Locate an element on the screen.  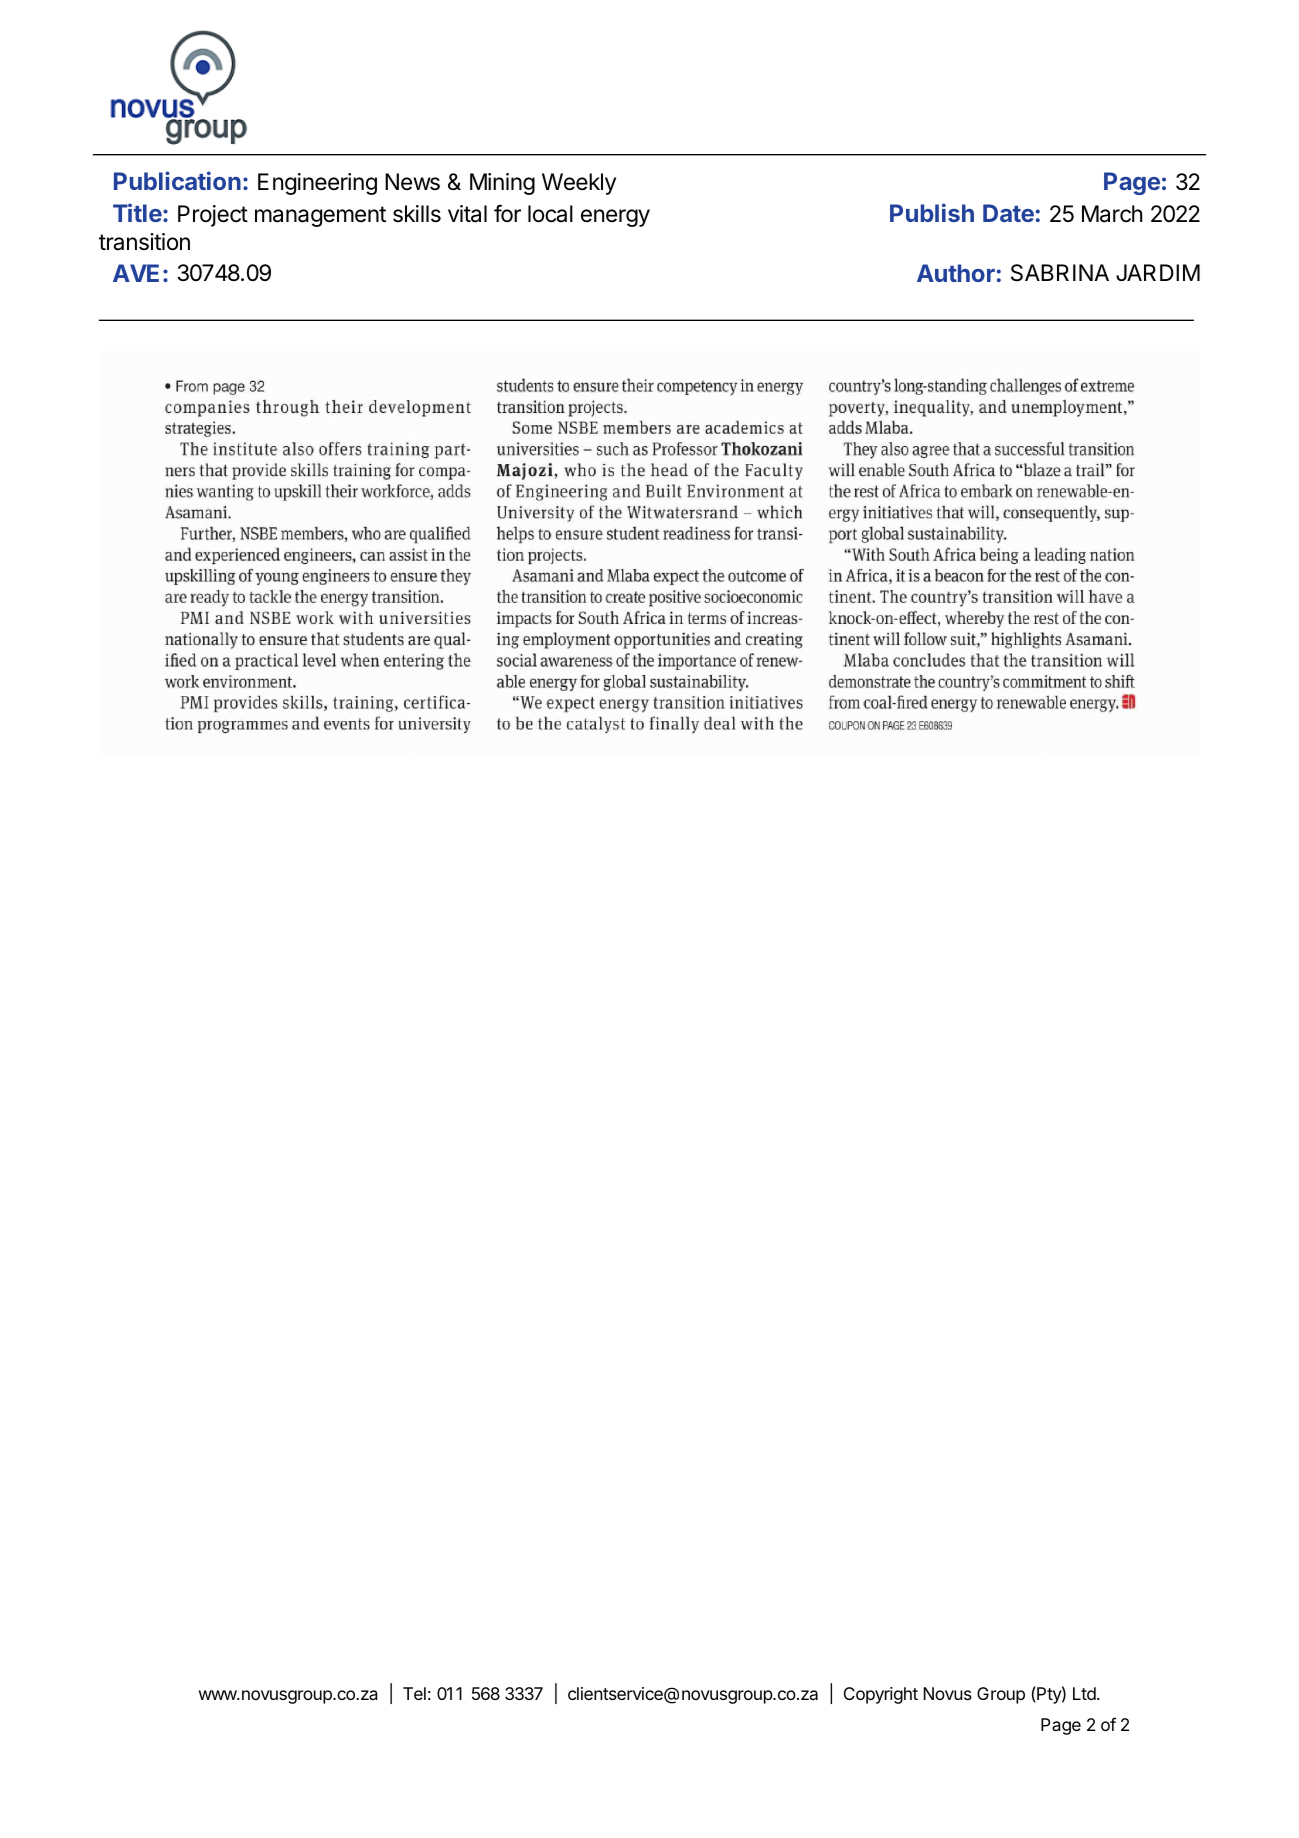
commitment is located at coordinates (1044, 681).
